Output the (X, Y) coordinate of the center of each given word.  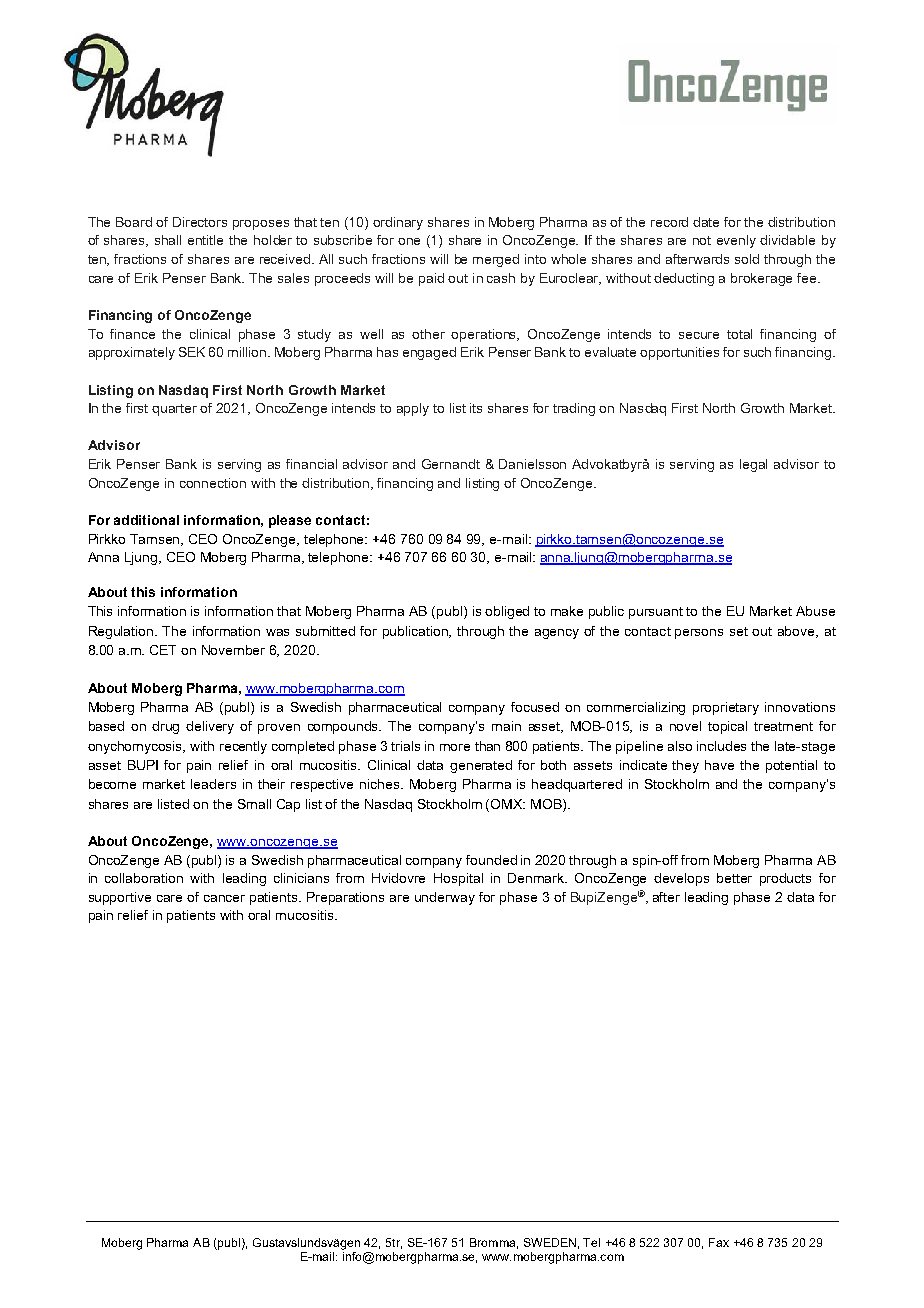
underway (445, 898)
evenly (736, 241)
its (476, 408)
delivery (210, 727)
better (734, 878)
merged (496, 260)
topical (727, 727)
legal (753, 465)
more (455, 747)
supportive (120, 898)
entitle (205, 240)
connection (213, 483)
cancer (224, 898)
